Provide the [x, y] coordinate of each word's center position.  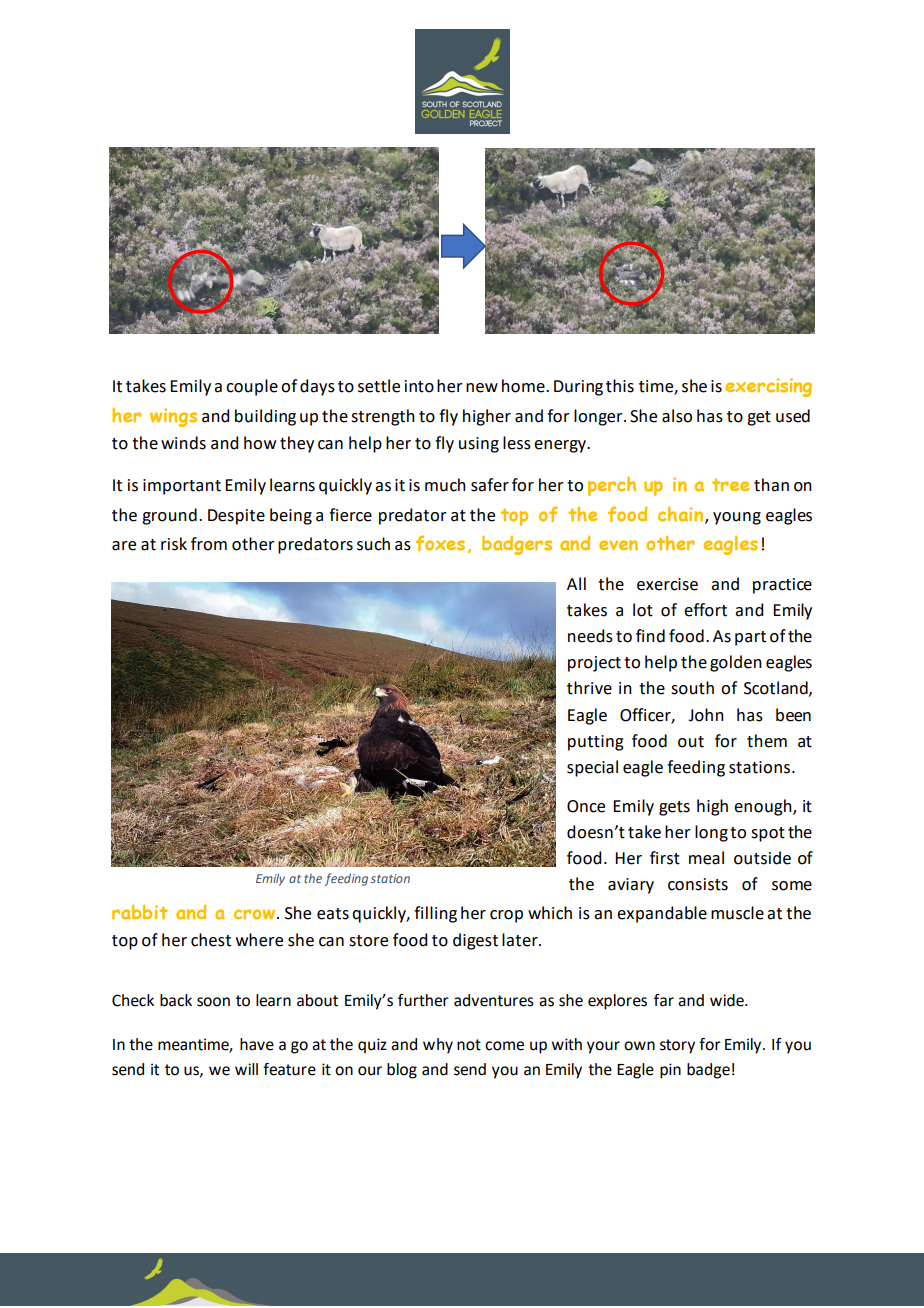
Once [586, 806]
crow [256, 914]
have [257, 1044]
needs [590, 636]
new [482, 388]
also [677, 416]
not [469, 1045]
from [209, 544]
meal [706, 858]
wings [173, 417]
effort [705, 610]
